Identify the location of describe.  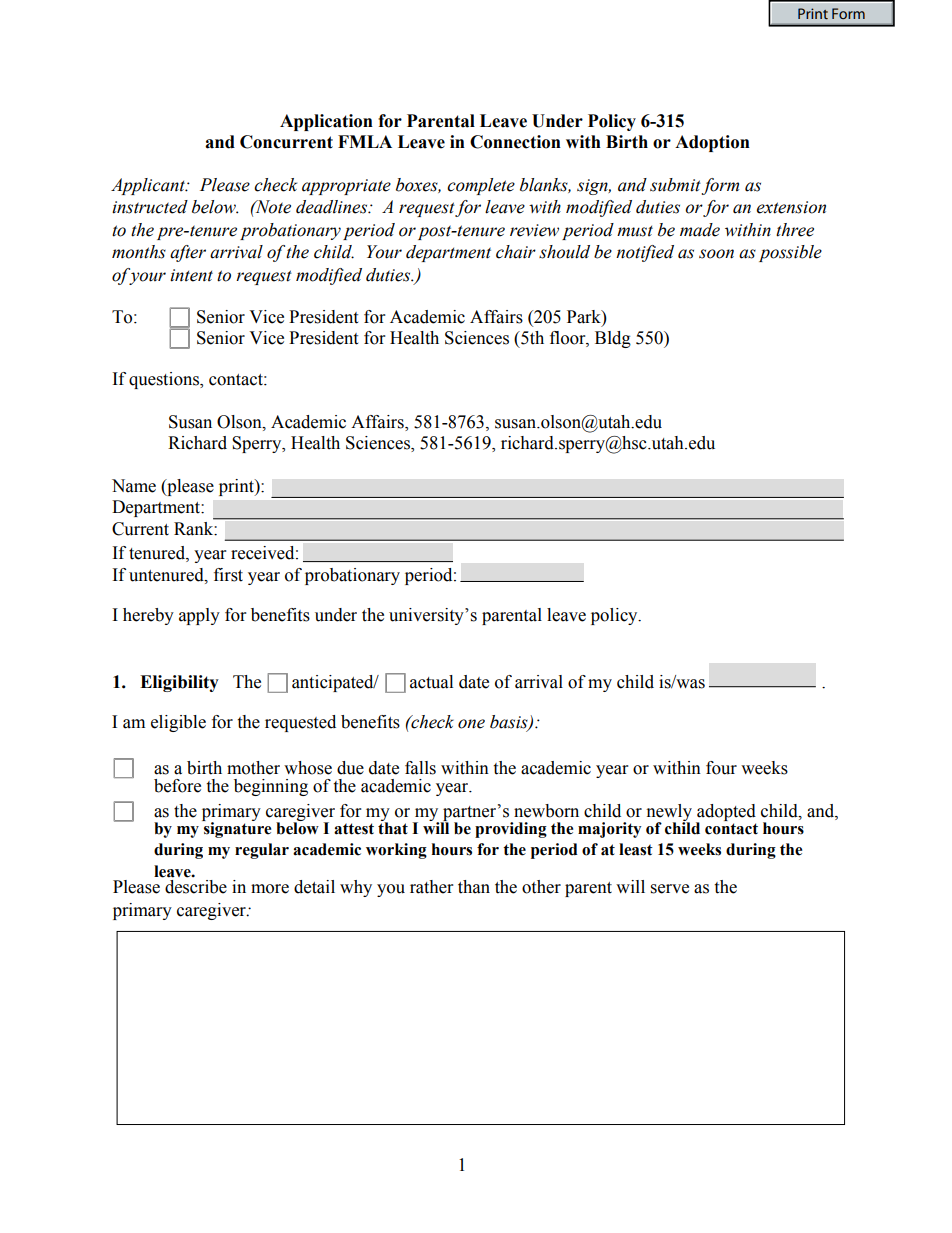
(196, 887).
